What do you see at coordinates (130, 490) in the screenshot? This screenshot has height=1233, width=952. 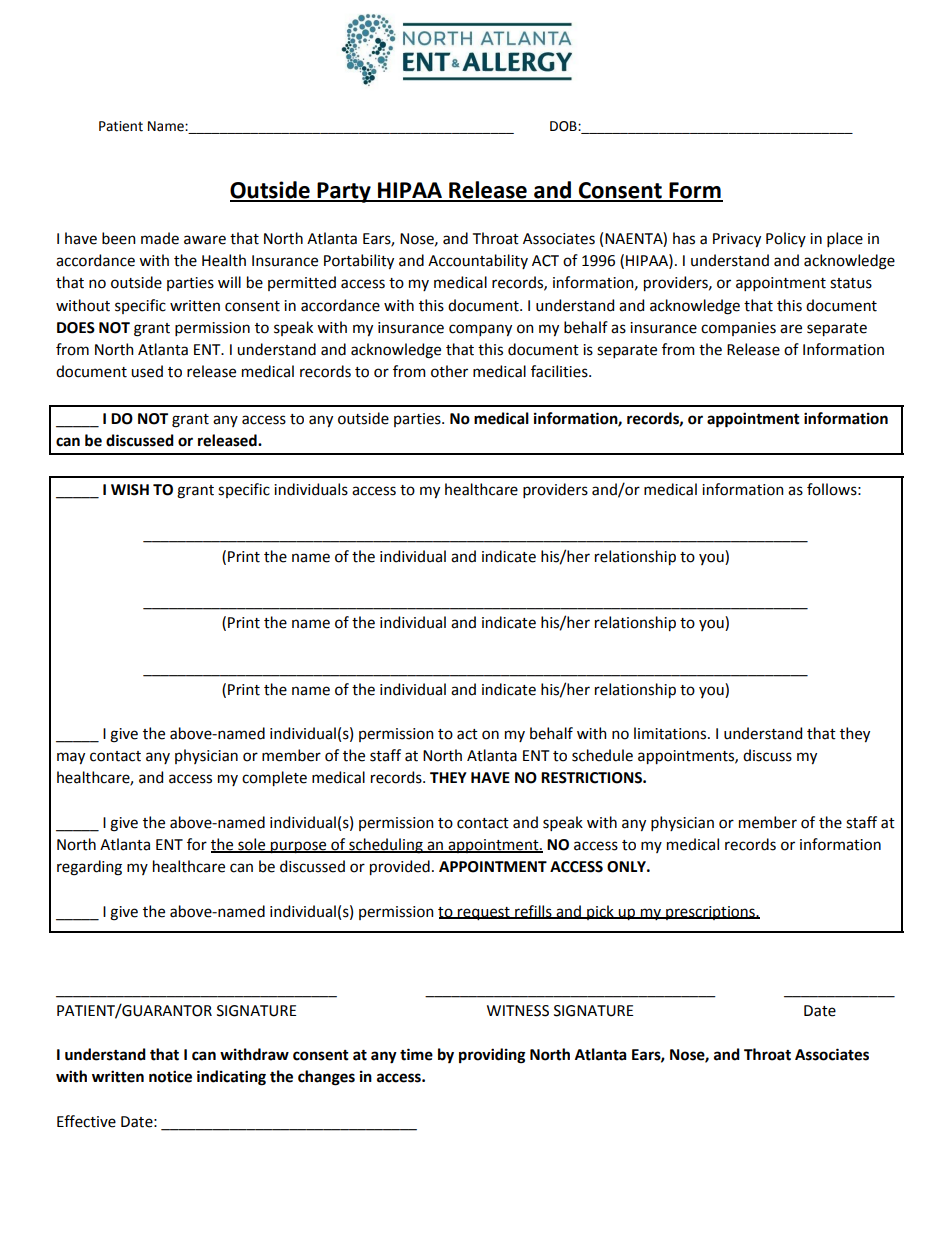 I see `WISH` at bounding box center [130, 490].
